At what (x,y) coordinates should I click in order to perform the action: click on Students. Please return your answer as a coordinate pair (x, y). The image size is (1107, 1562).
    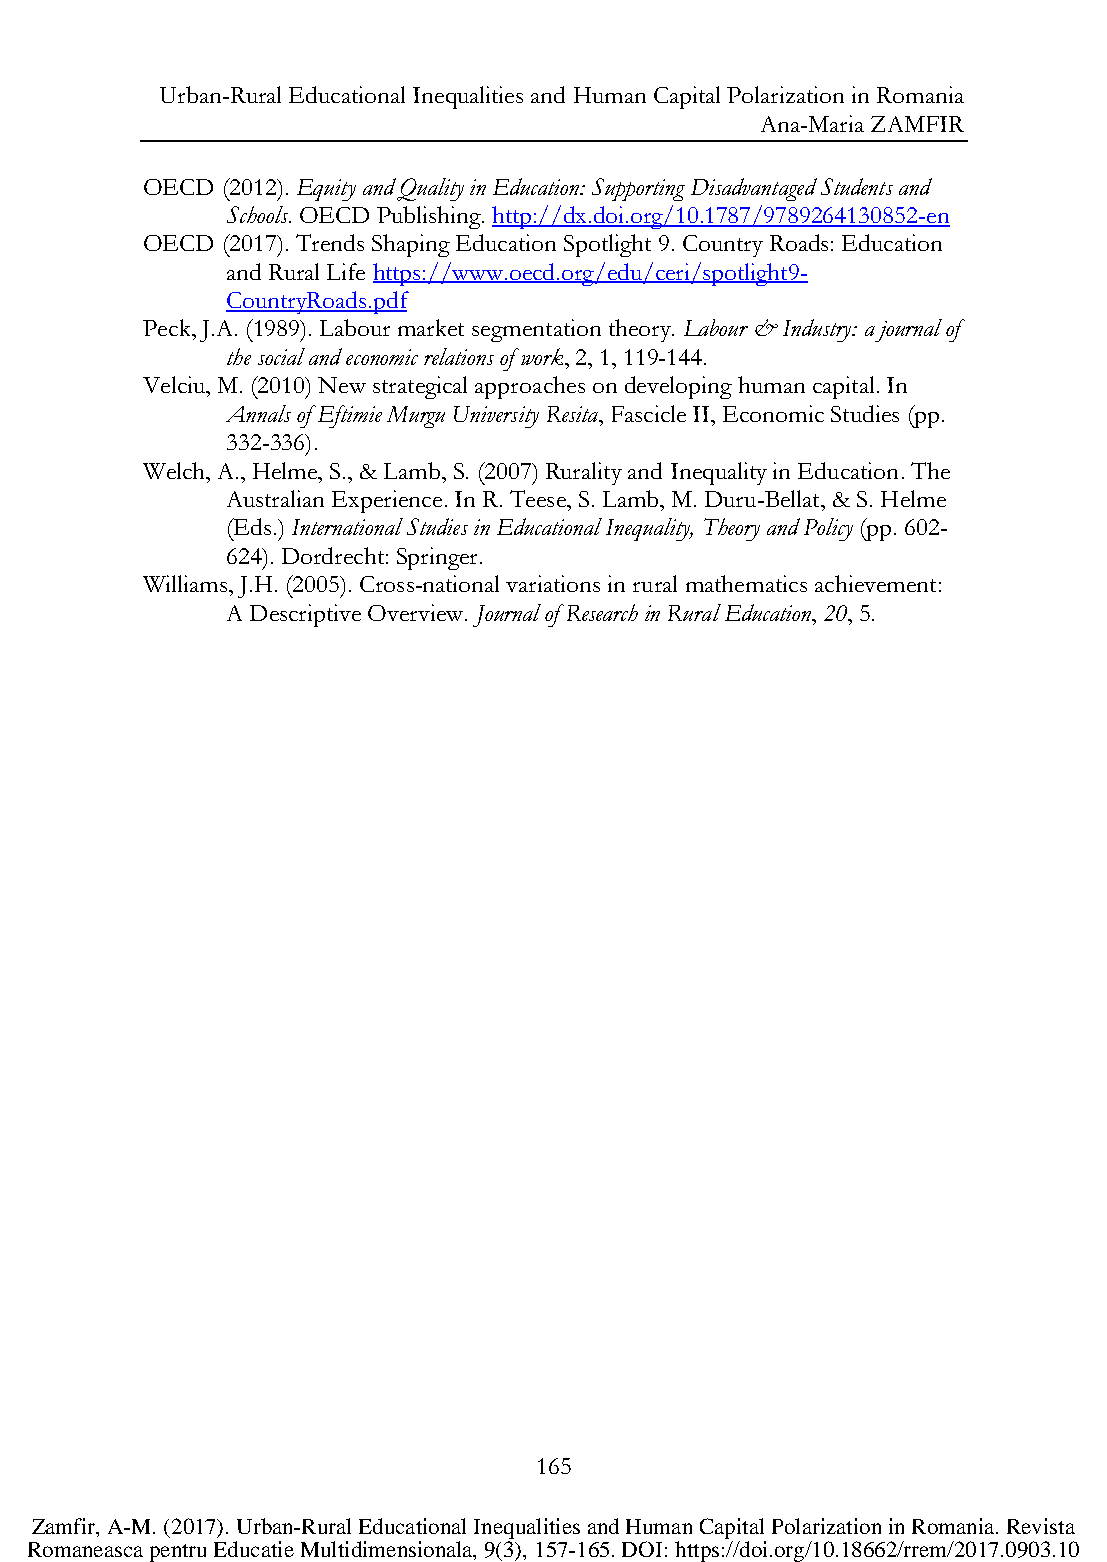
    Looking at the image, I should click on (857, 186).
